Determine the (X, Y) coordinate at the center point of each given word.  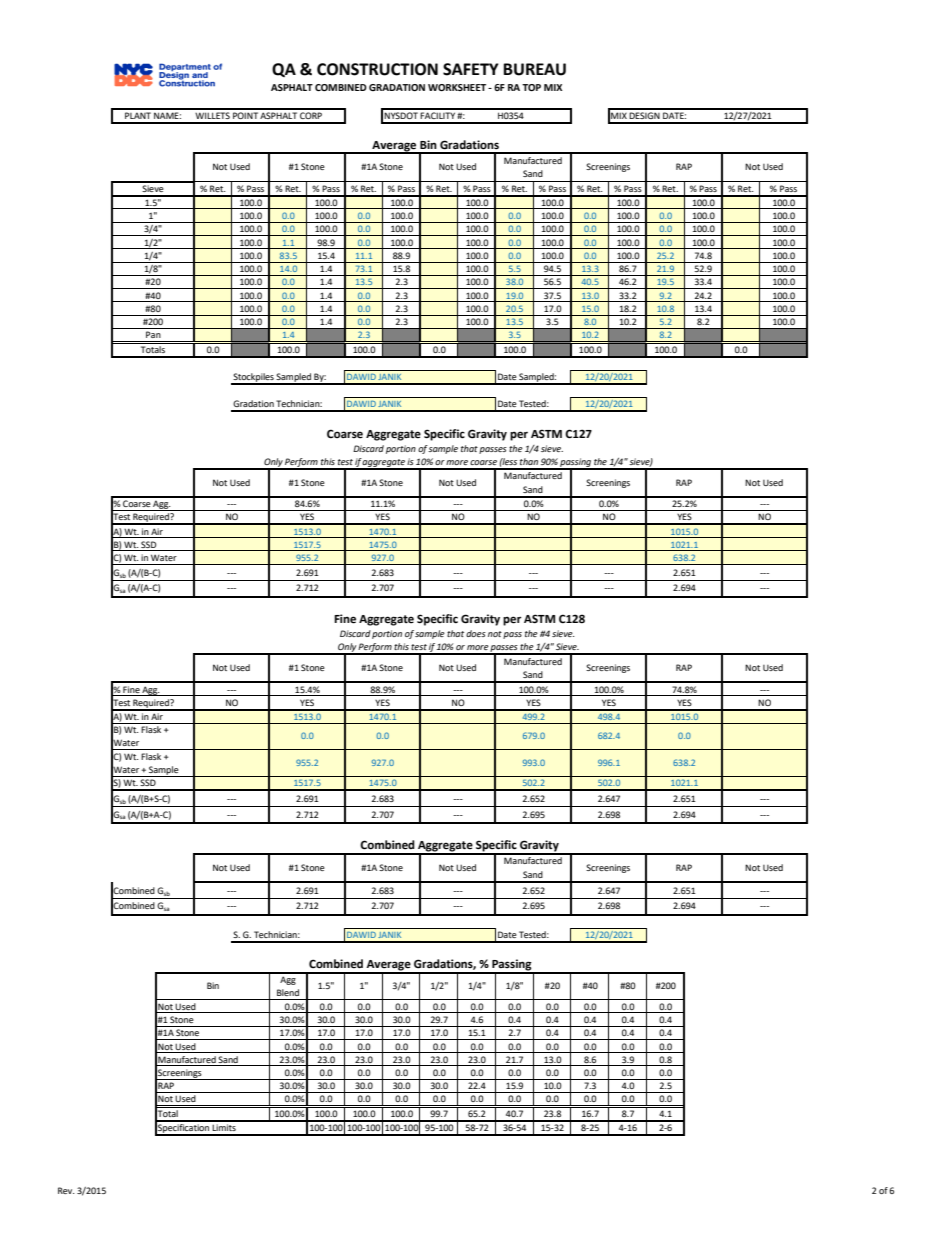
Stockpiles (253, 378)
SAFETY (471, 69)
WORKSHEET (458, 87)
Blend (288, 992)
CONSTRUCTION (377, 69)
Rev (66, 1190)
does (476, 633)
